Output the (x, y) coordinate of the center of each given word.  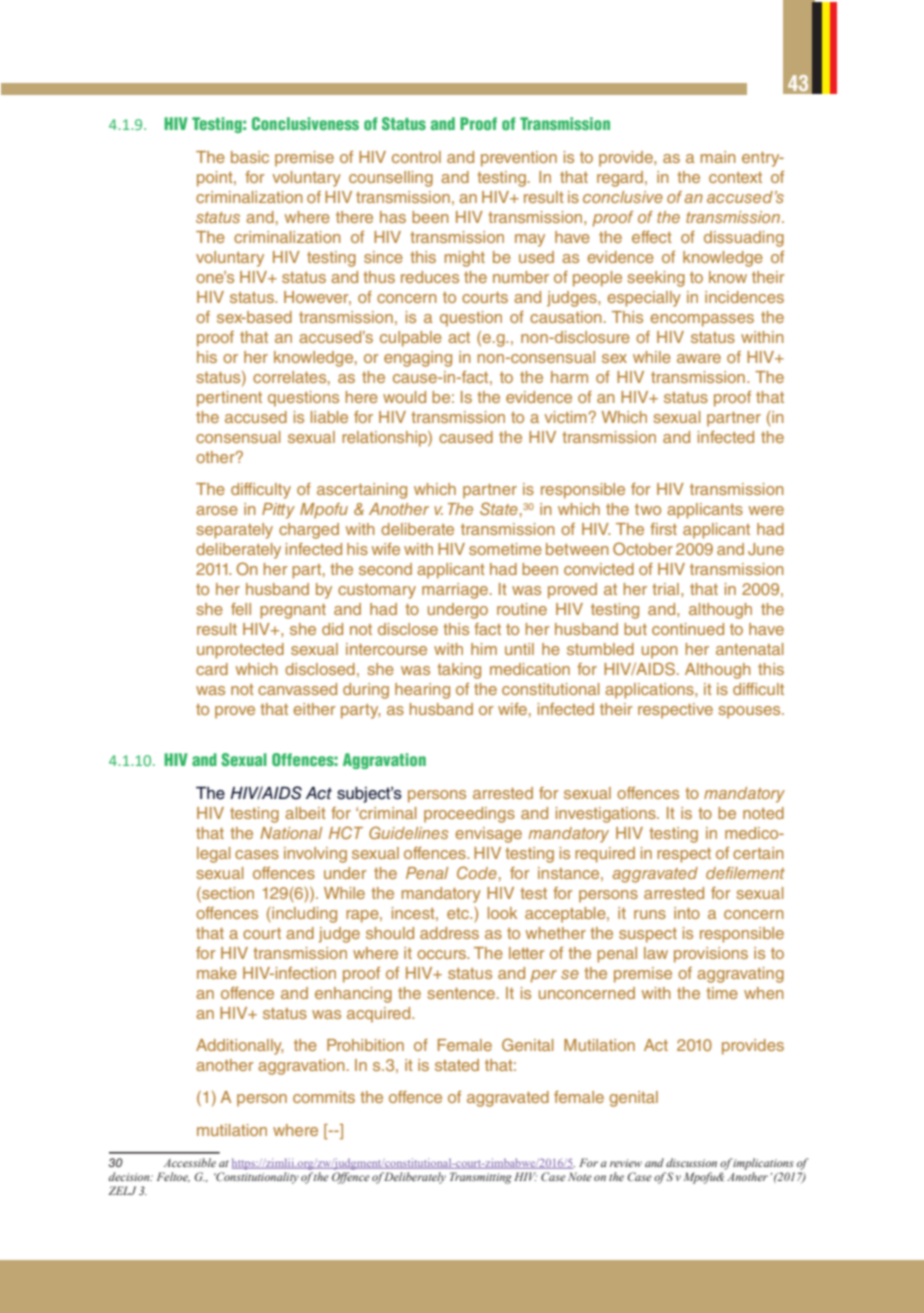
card (212, 669)
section (227, 892)
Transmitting (481, 1178)
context (735, 177)
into (687, 913)
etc (459, 913)
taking (459, 671)
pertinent (229, 399)
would (404, 397)
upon (660, 652)
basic (250, 157)
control (416, 157)
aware (699, 358)
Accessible (190, 1162)
